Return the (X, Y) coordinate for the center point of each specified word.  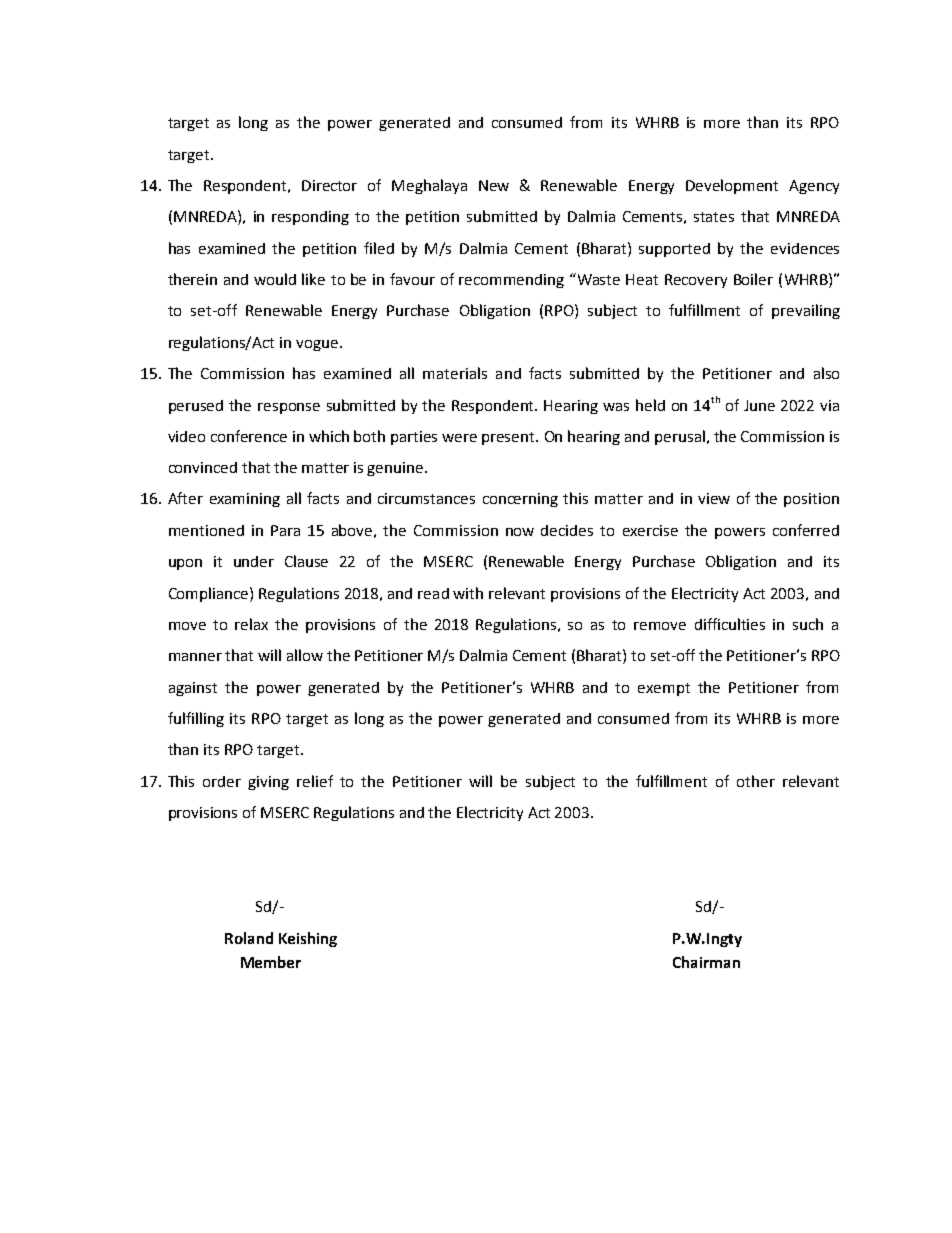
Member (271, 962)
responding (310, 218)
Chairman (706, 962)
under (254, 561)
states (714, 217)
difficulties (730, 624)
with (468, 593)
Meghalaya (429, 186)
